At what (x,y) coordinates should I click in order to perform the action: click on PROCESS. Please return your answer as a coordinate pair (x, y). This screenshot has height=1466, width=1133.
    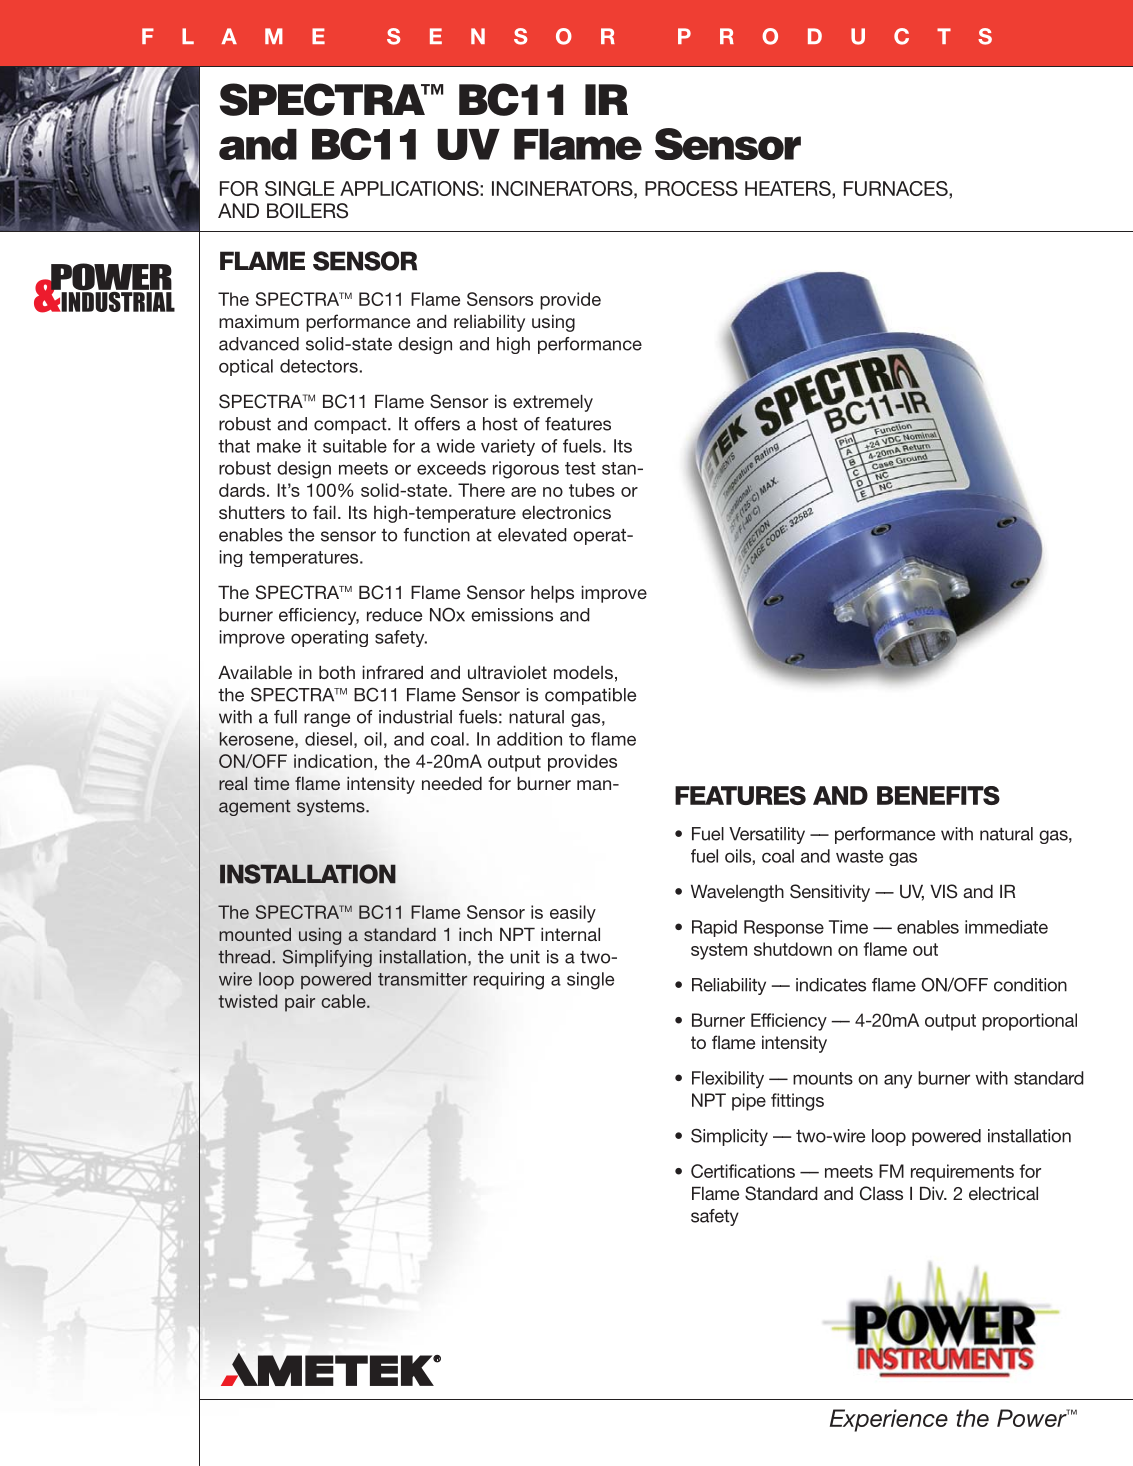
    Looking at the image, I should click on (691, 188).
